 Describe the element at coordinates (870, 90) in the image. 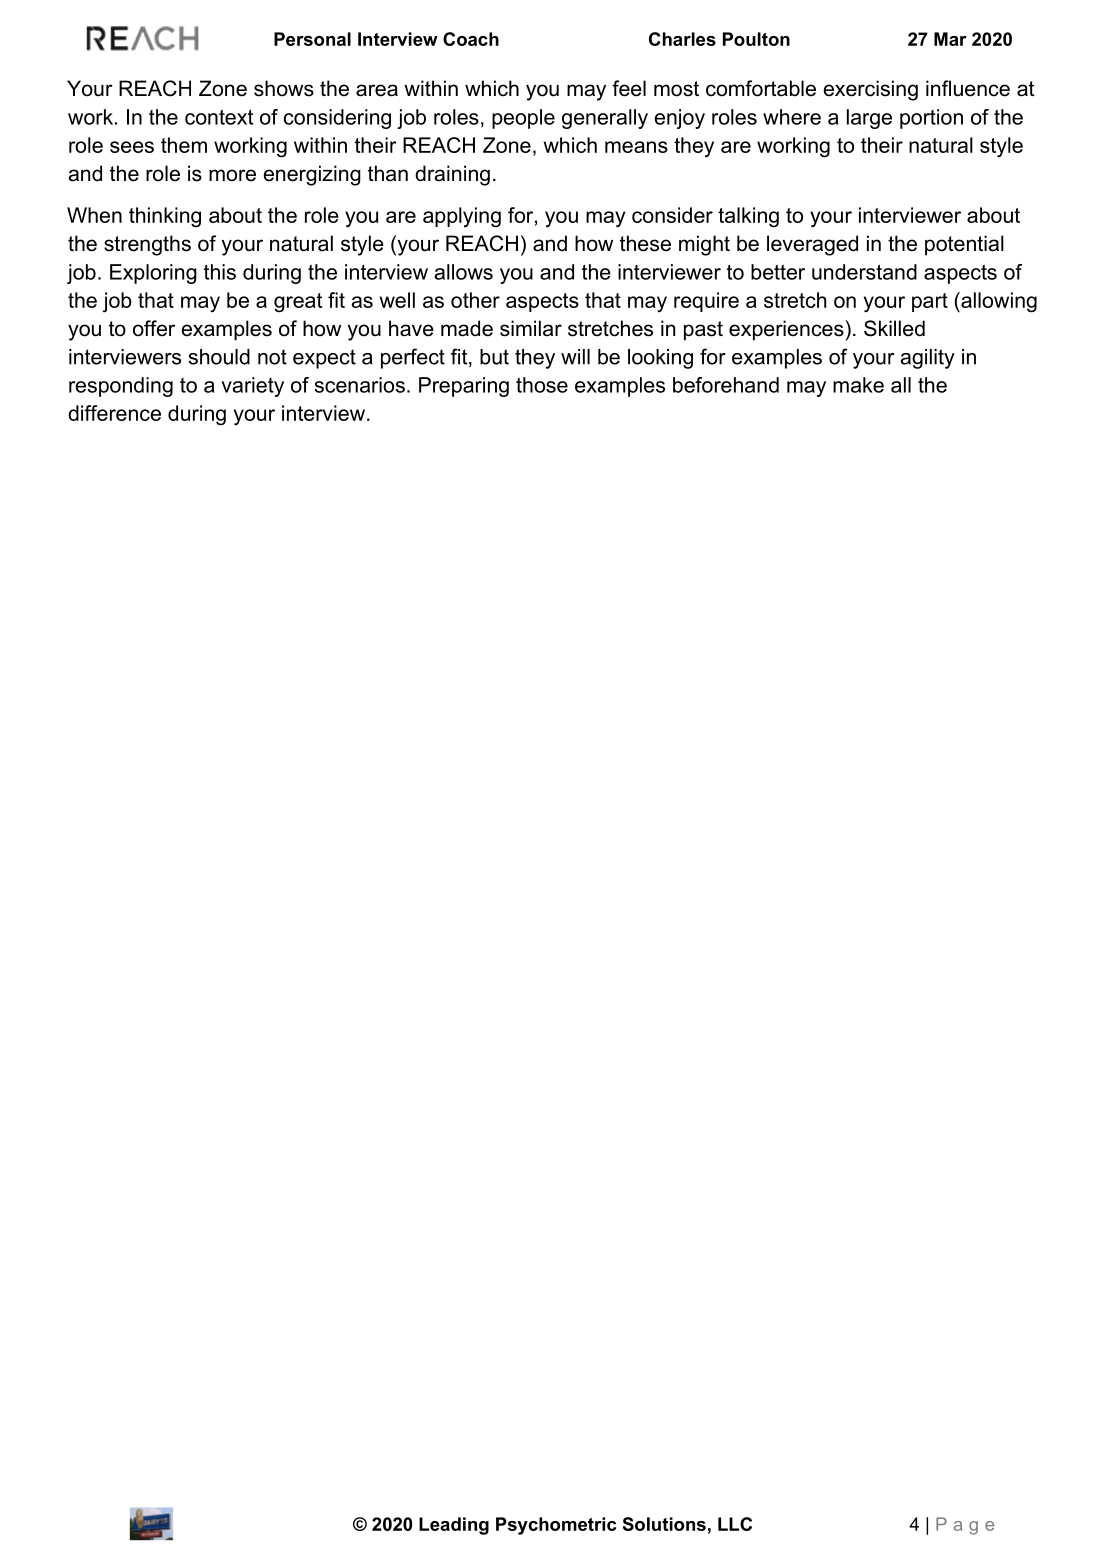

I see `exercising` at that location.
